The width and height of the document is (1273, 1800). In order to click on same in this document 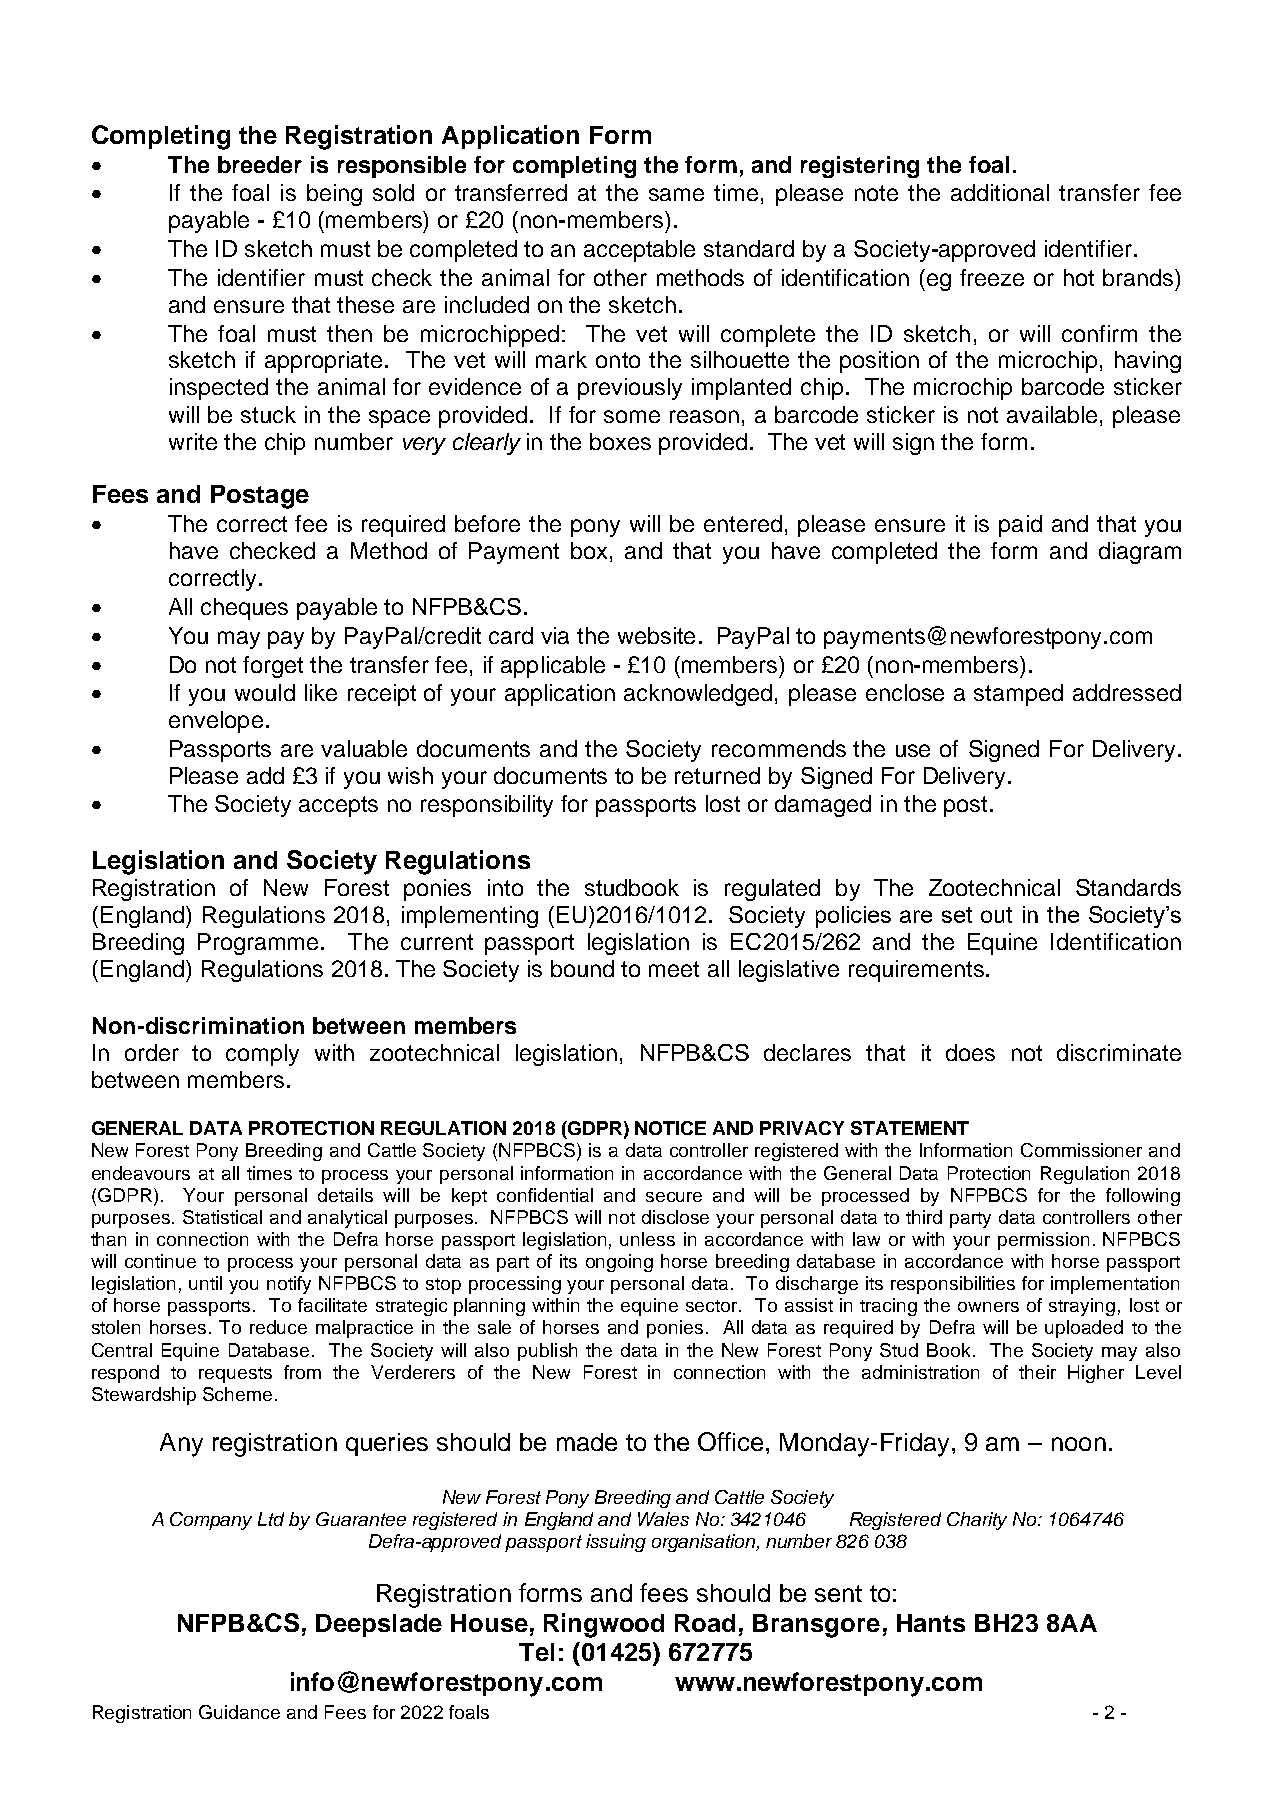, I will do `click(676, 194)`.
